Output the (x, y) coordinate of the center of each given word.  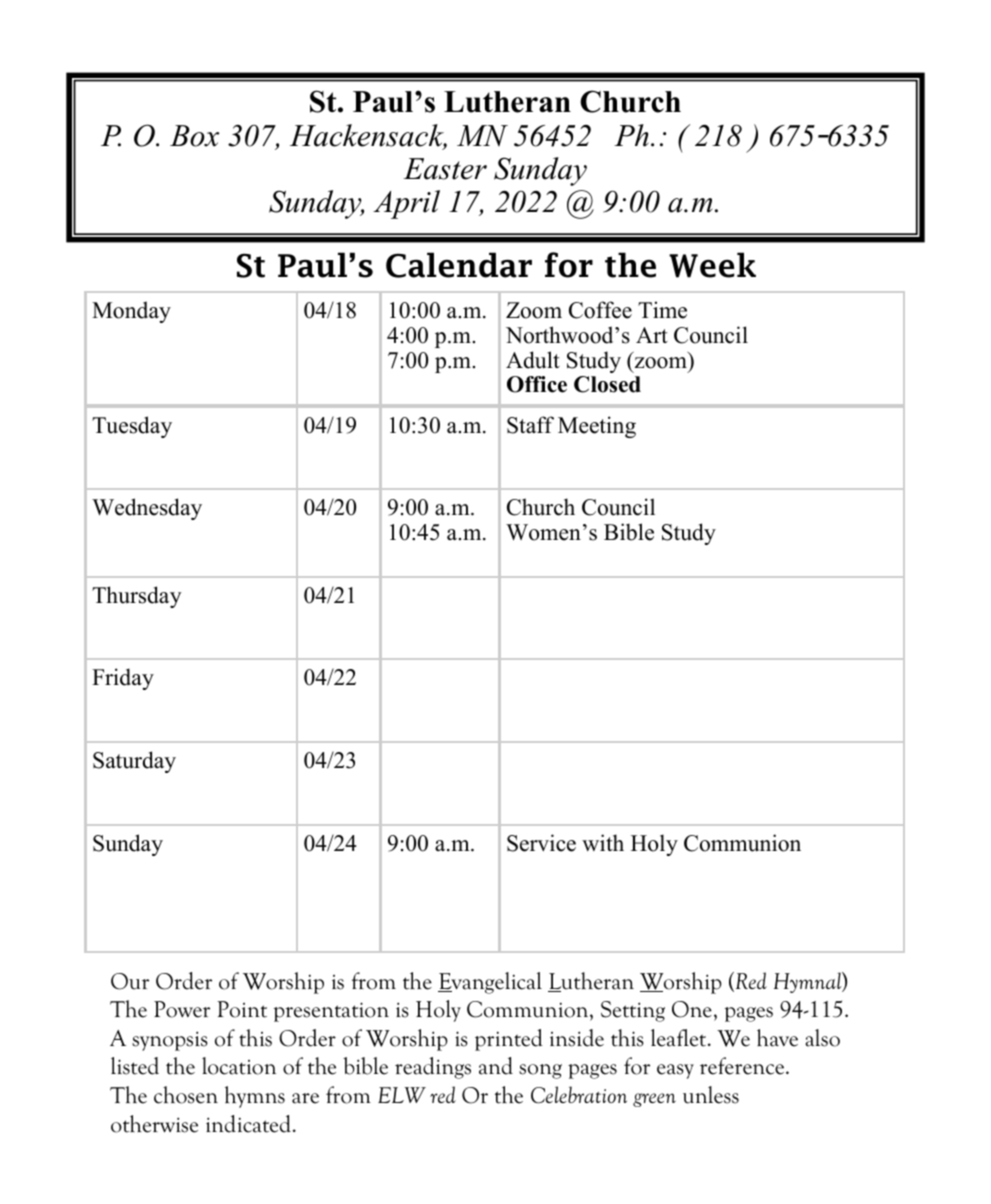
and (496, 1066)
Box (194, 136)
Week (712, 265)
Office (537, 384)
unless (711, 1095)
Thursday (137, 597)
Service (541, 843)
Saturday (134, 762)
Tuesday (132, 427)
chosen (186, 1095)
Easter (445, 169)
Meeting (597, 427)
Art (652, 335)
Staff (530, 425)
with (603, 842)
